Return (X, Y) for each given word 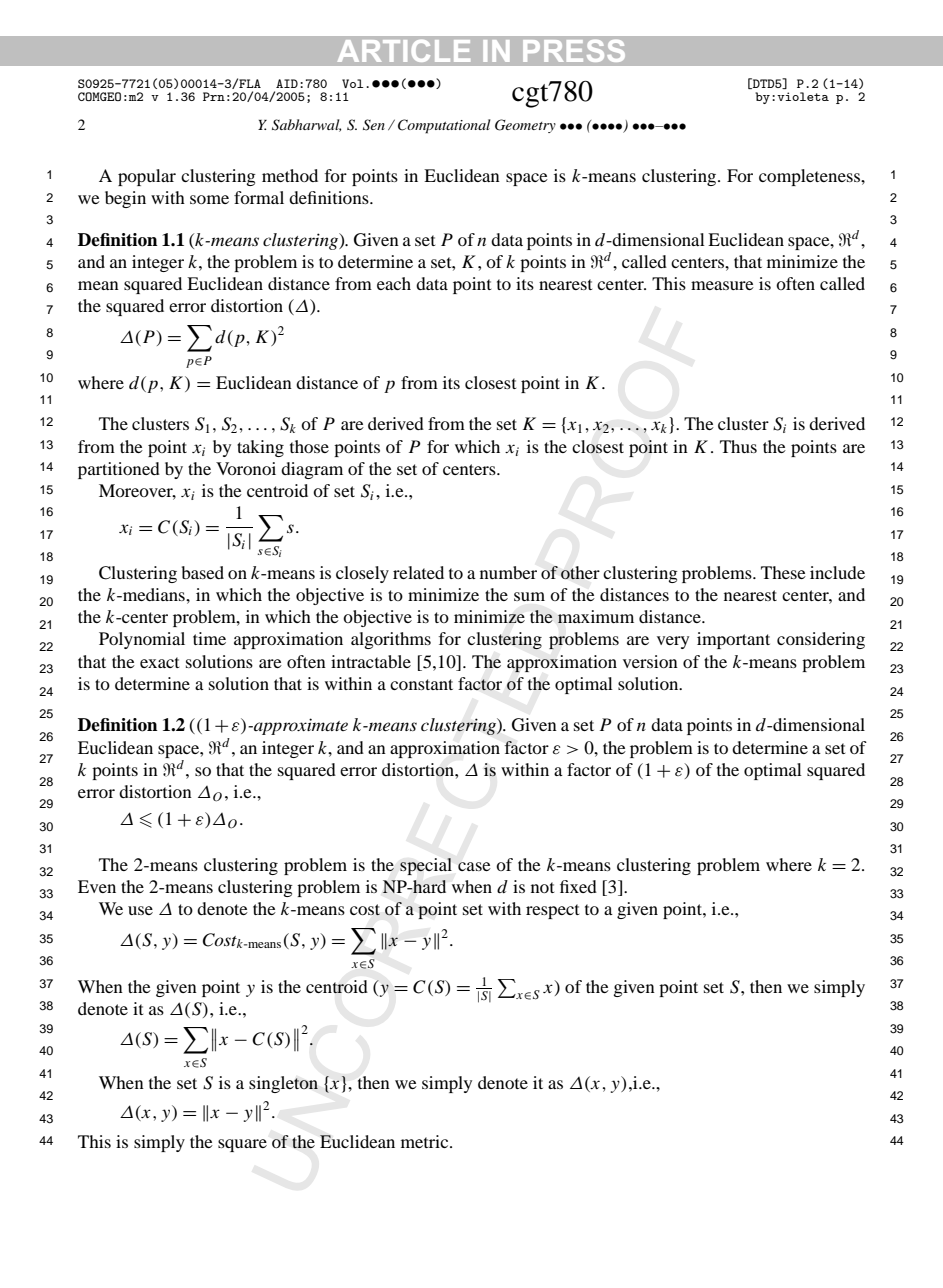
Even (97, 886)
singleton (283, 1084)
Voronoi (246, 468)
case (474, 866)
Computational (444, 126)
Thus (738, 446)
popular (147, 177)
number (508, 572)
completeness (811, 177)
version (650, 661)
